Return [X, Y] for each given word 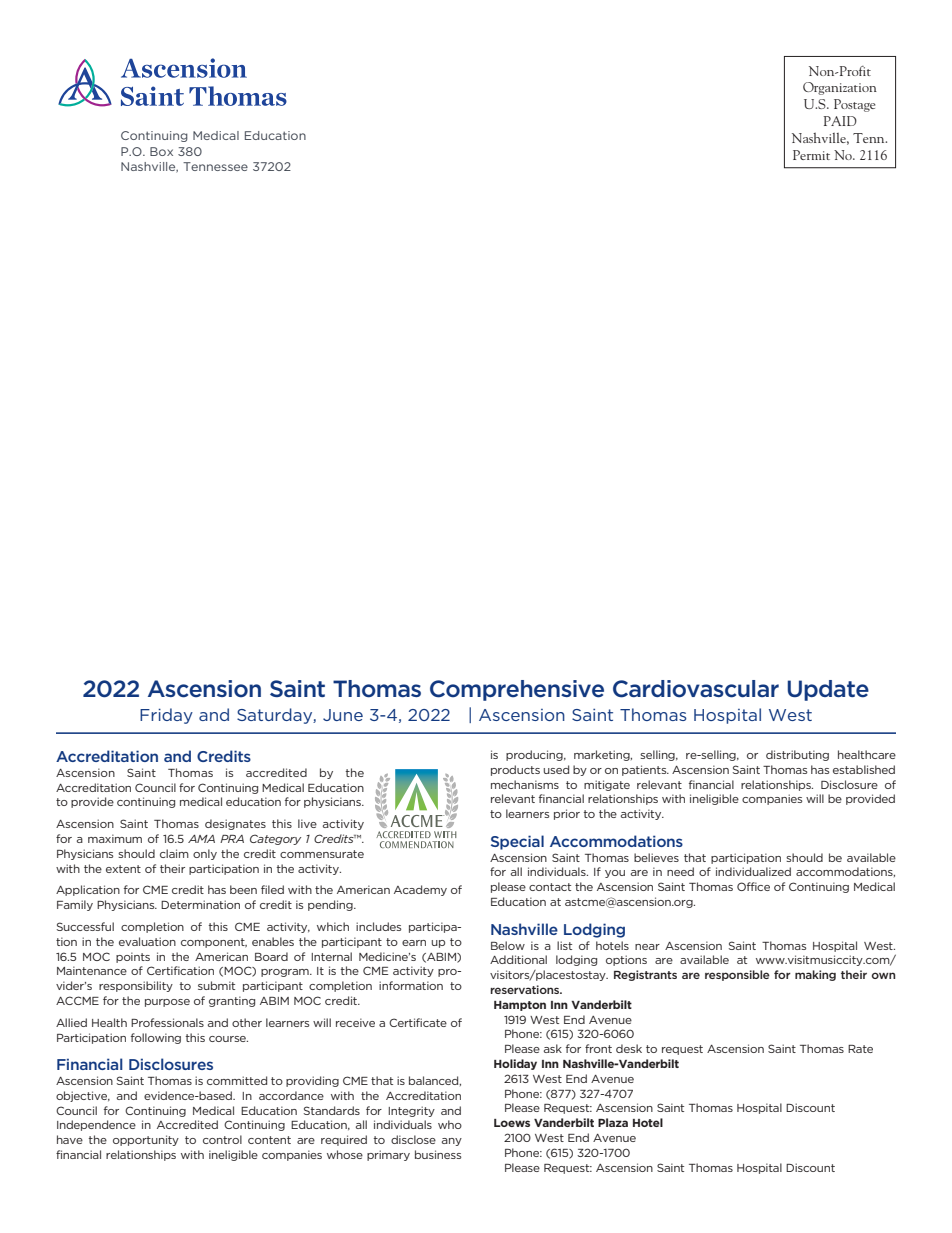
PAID [840, 121]
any [452, 1142]
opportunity [146, 1140]
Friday [166, 716]
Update [828, 690]
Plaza [613, 1122]
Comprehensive [517, 690]
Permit [811, 155]
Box [161, 151]
